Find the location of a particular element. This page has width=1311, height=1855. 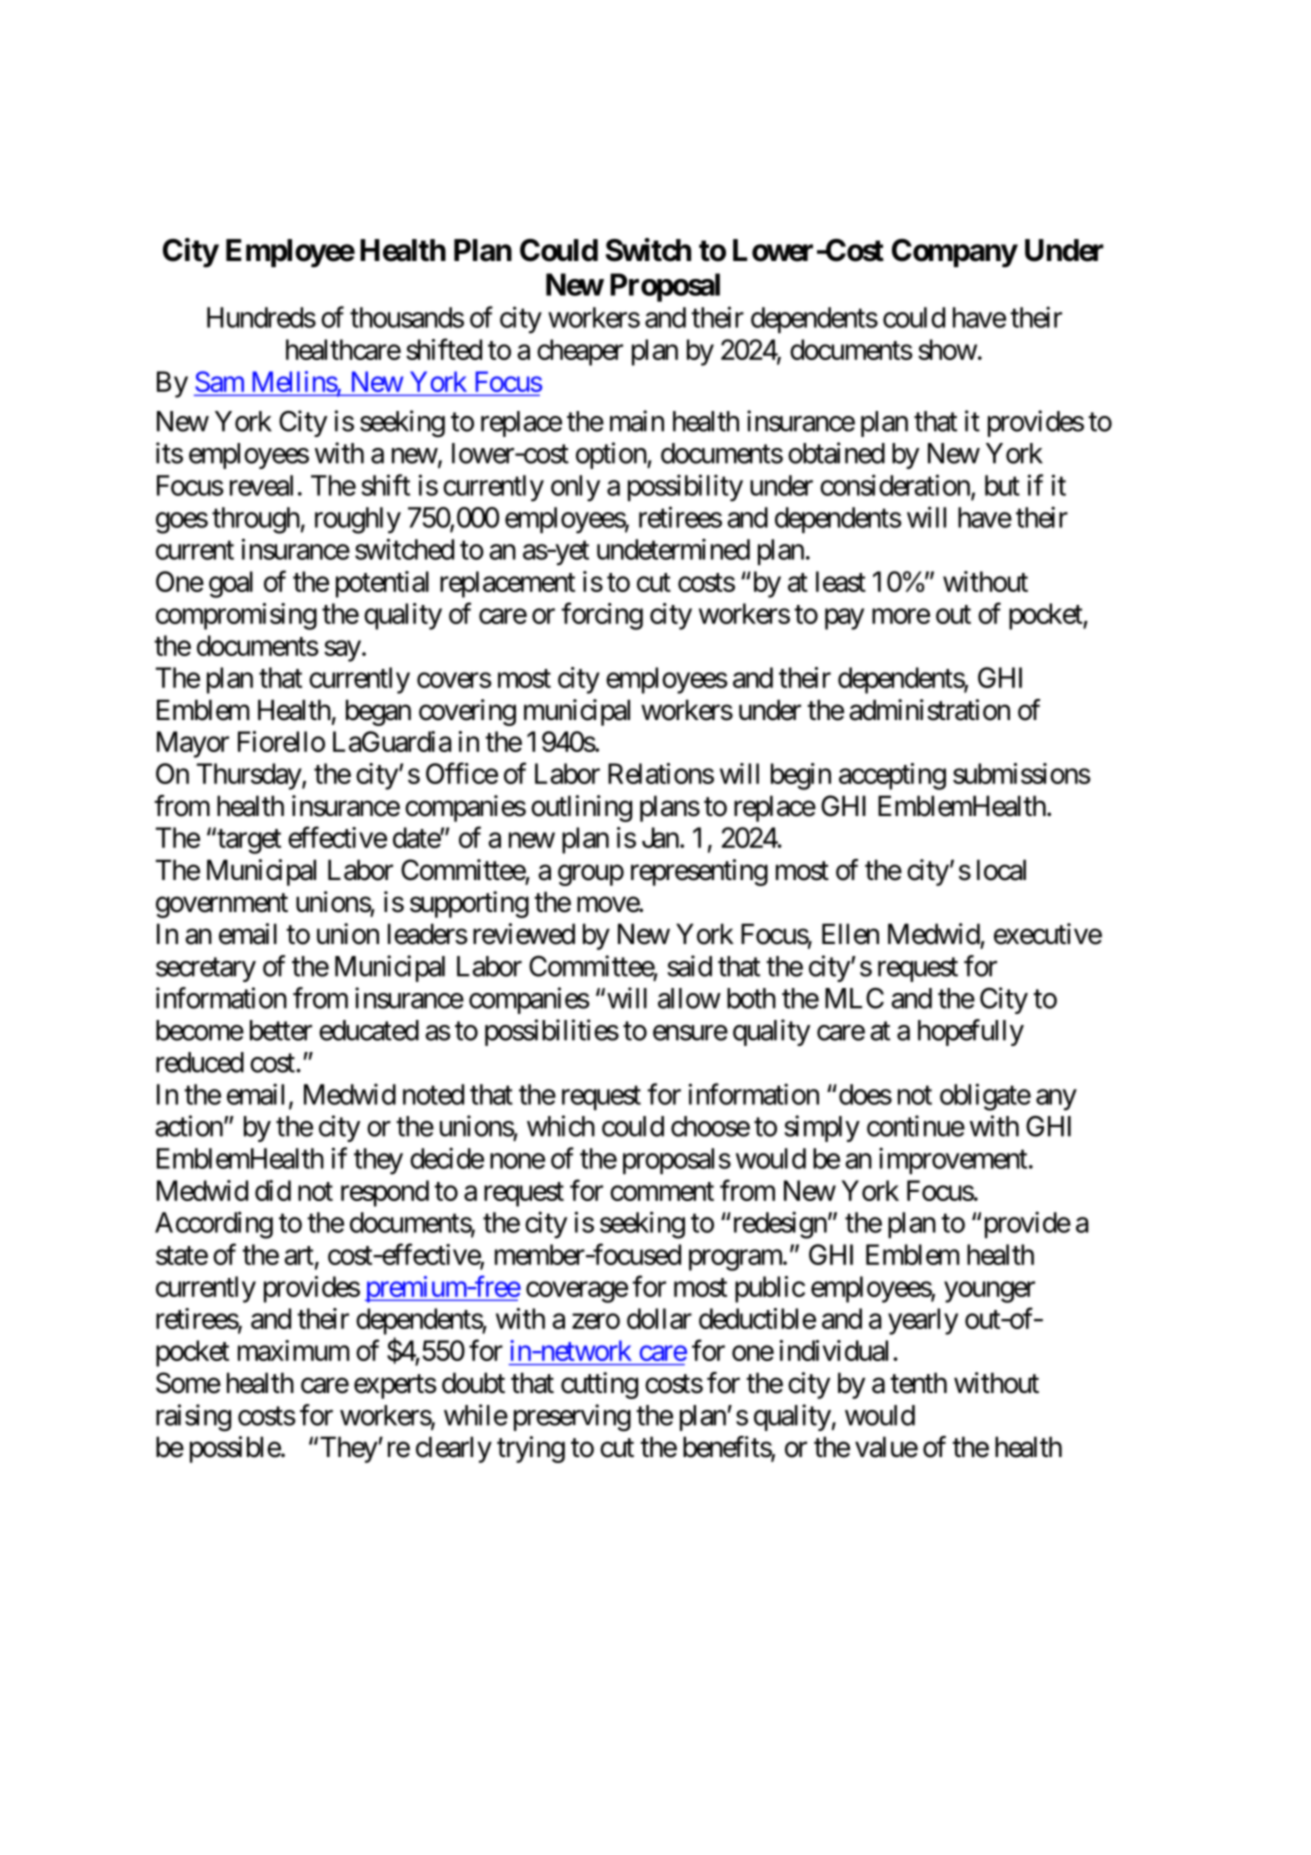

Sam is located at coordinates (219, 381).
